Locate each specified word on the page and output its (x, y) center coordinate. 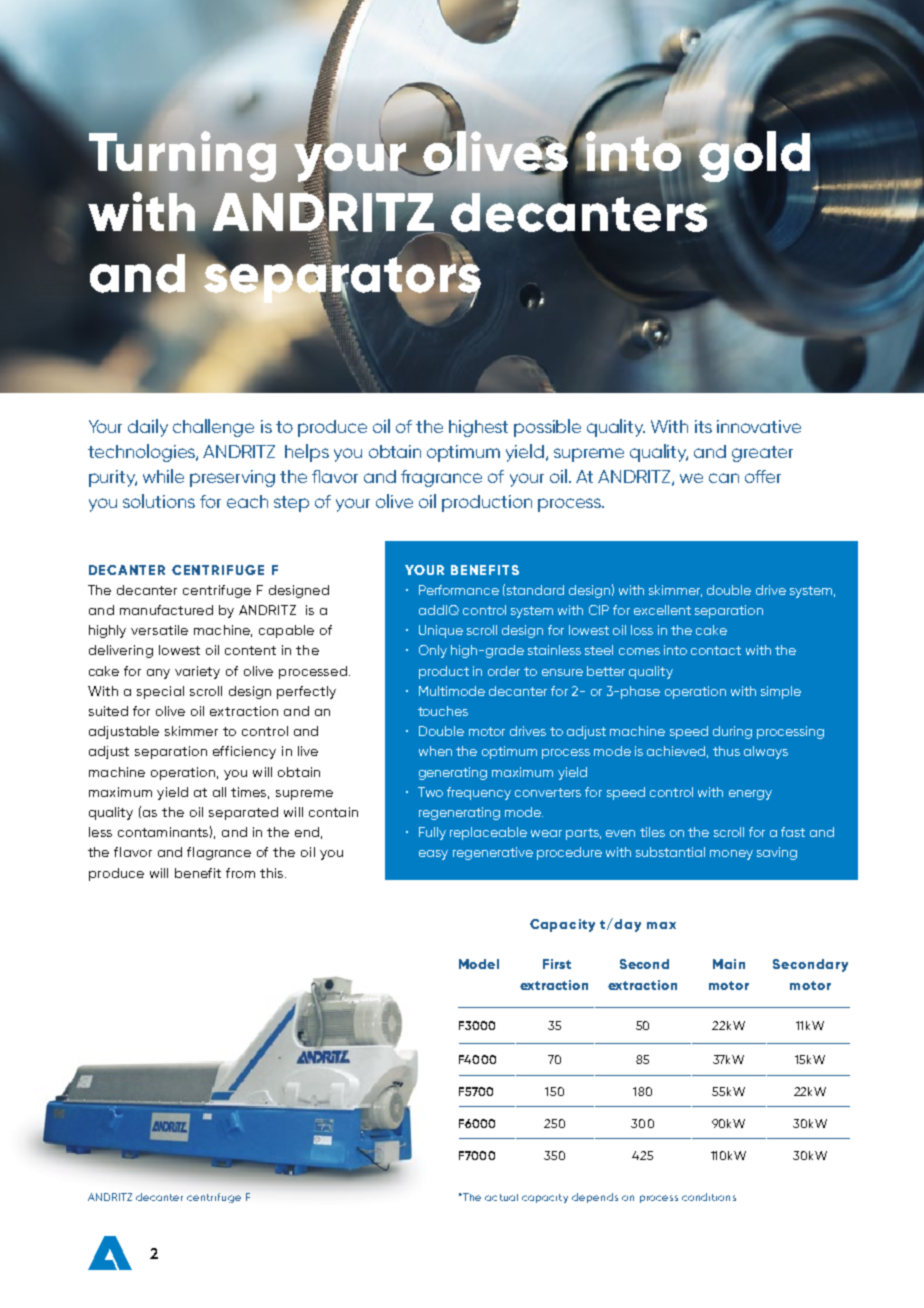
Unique (441, 631)
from (240, 873)
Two (430, 792)
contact (716, 650)
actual (501, 1197)
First (557, 964)
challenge (213, 428)
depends (595, 1198)
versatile (159, 630)
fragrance (441, 478)
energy (750, 795)
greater (762, 454)
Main (729, 964)
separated (243, 813)
